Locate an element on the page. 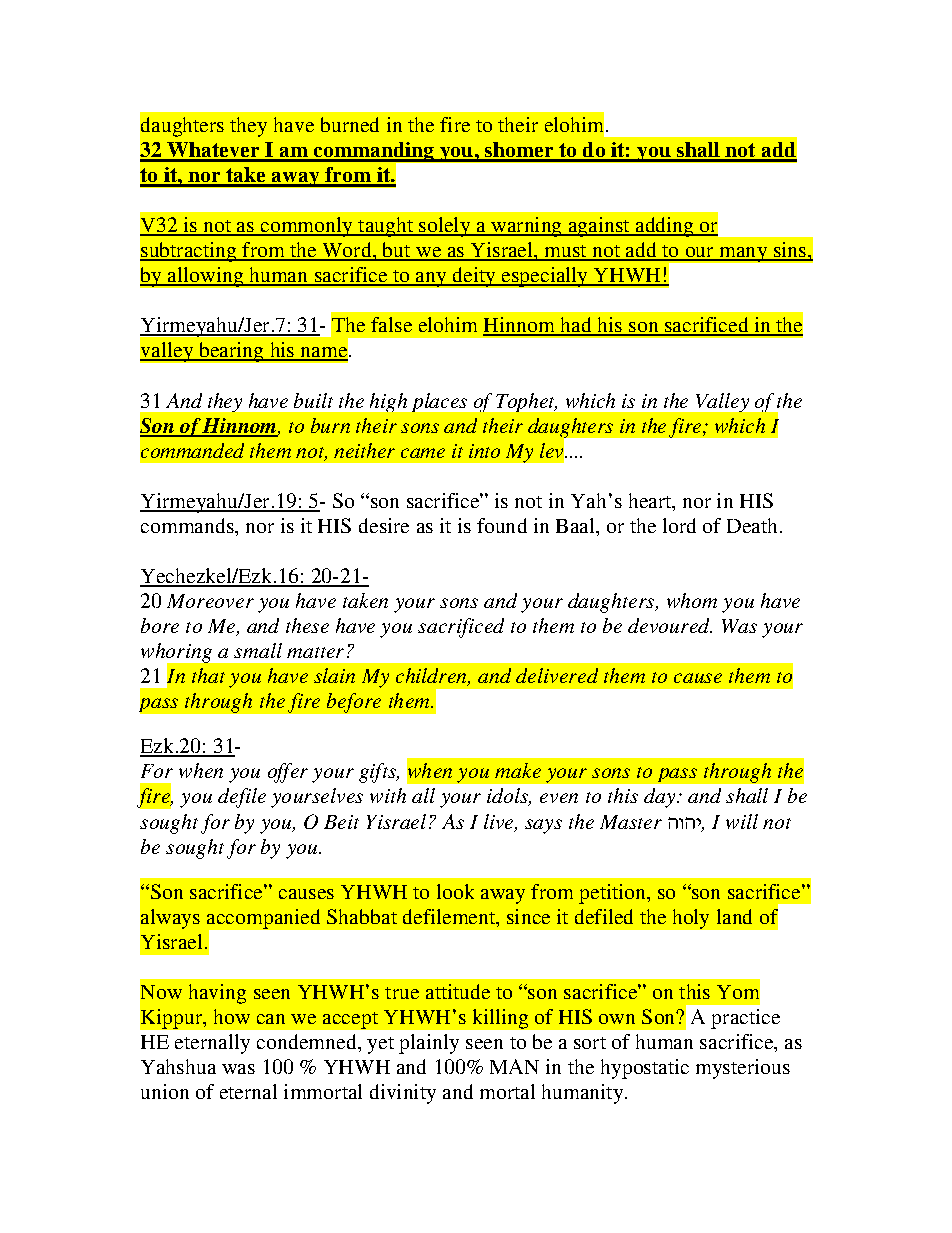  many is located at coordinates (743, 254).
